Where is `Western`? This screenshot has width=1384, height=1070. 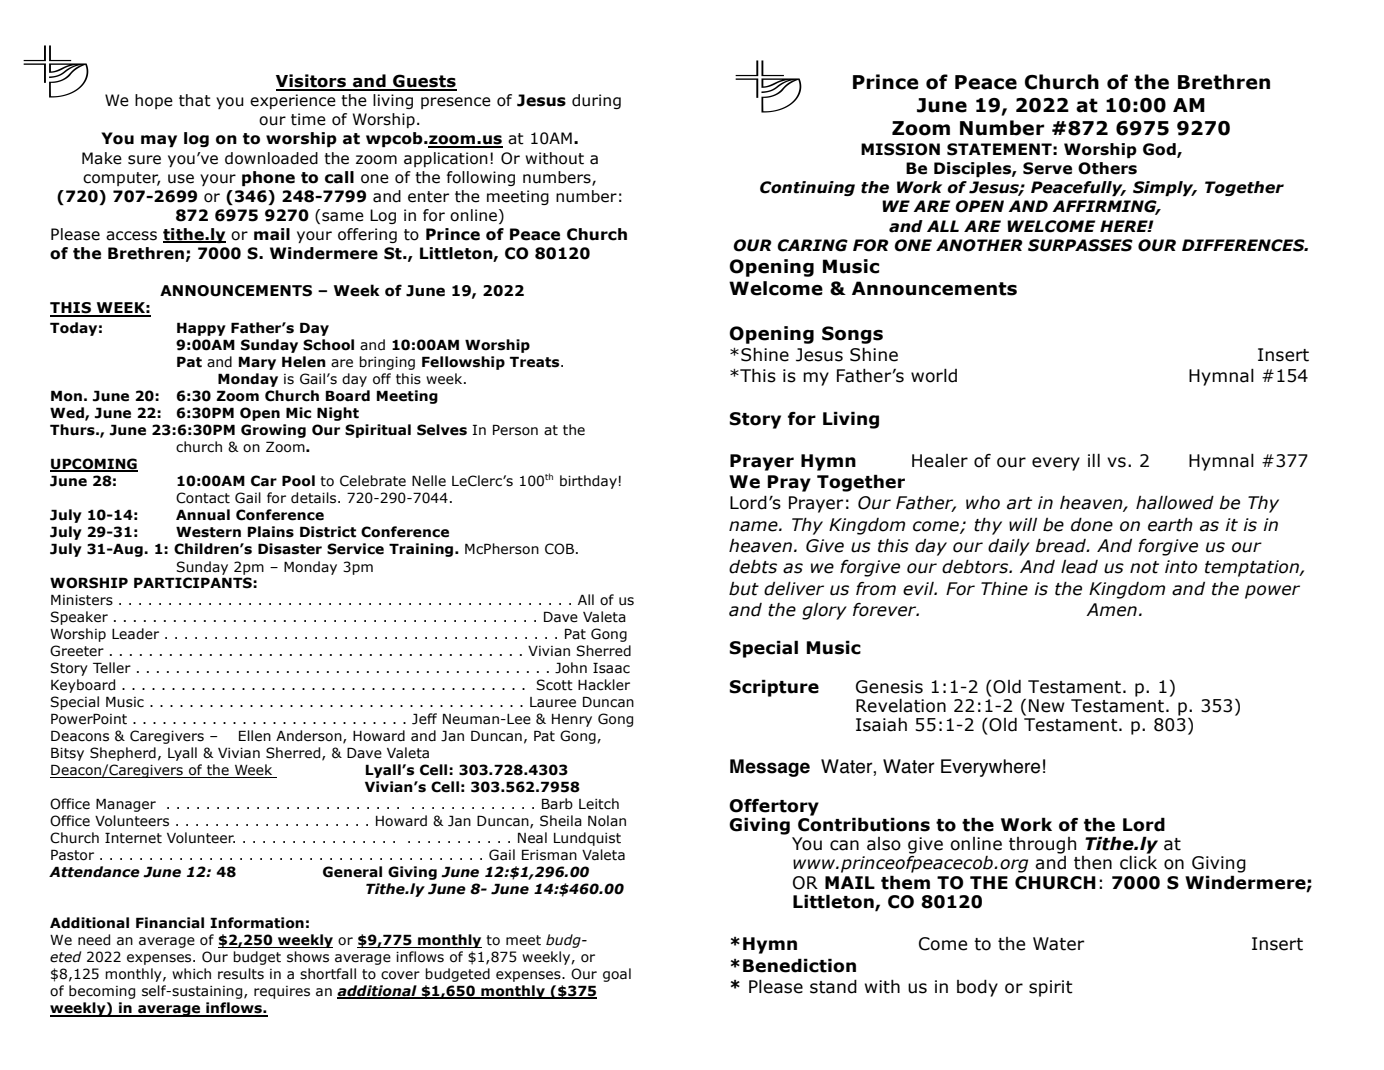 Western is located at coordinates (208, 532).
